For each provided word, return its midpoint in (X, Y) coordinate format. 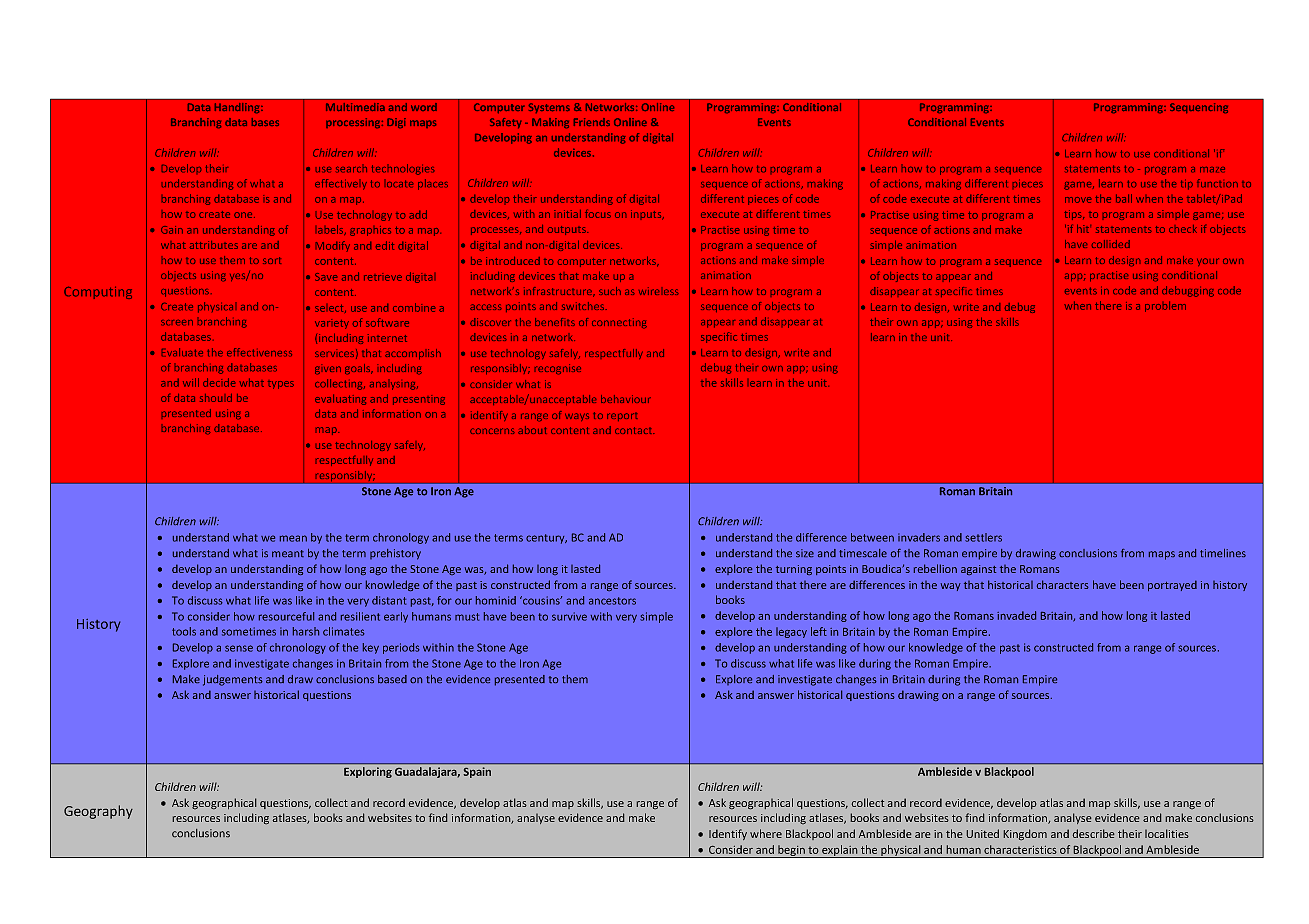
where (766, 833)
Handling (238, 108)
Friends (592, 122)
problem (1165, 307)
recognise (558, 369)
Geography (98, 812)
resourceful (286, 616)
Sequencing (1199, 108)
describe (1093, 833)
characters (1063, 584)
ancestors (612, 601)
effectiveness (259, 352)
